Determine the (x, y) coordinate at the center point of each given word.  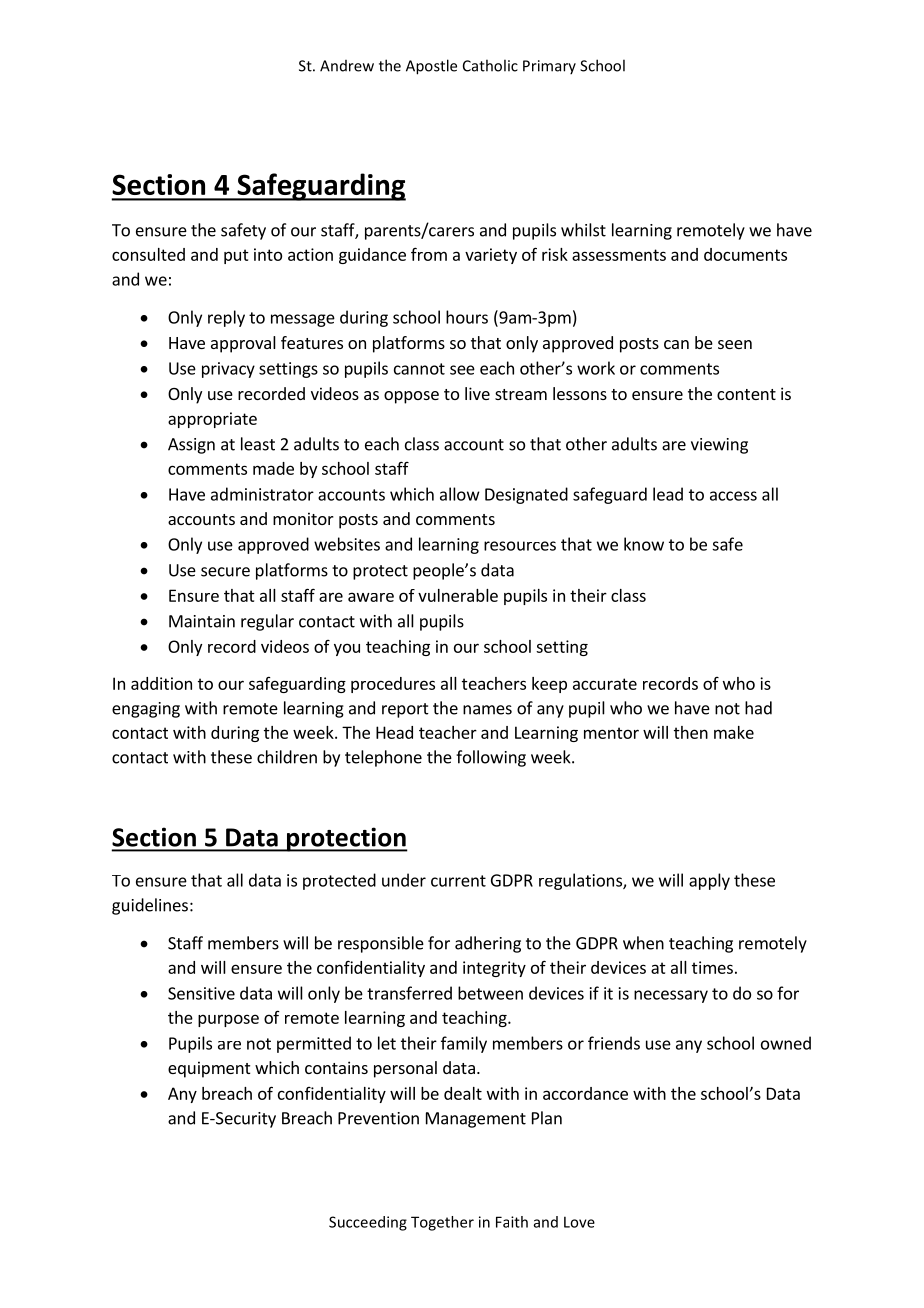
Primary (549, 67)
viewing (719, 446)
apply (709, 881)
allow (460, 494)
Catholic (490, 65)
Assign (191, 446)
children (287, 757)
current (458, 881)
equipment (209, 1069)
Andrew (347, 66)
